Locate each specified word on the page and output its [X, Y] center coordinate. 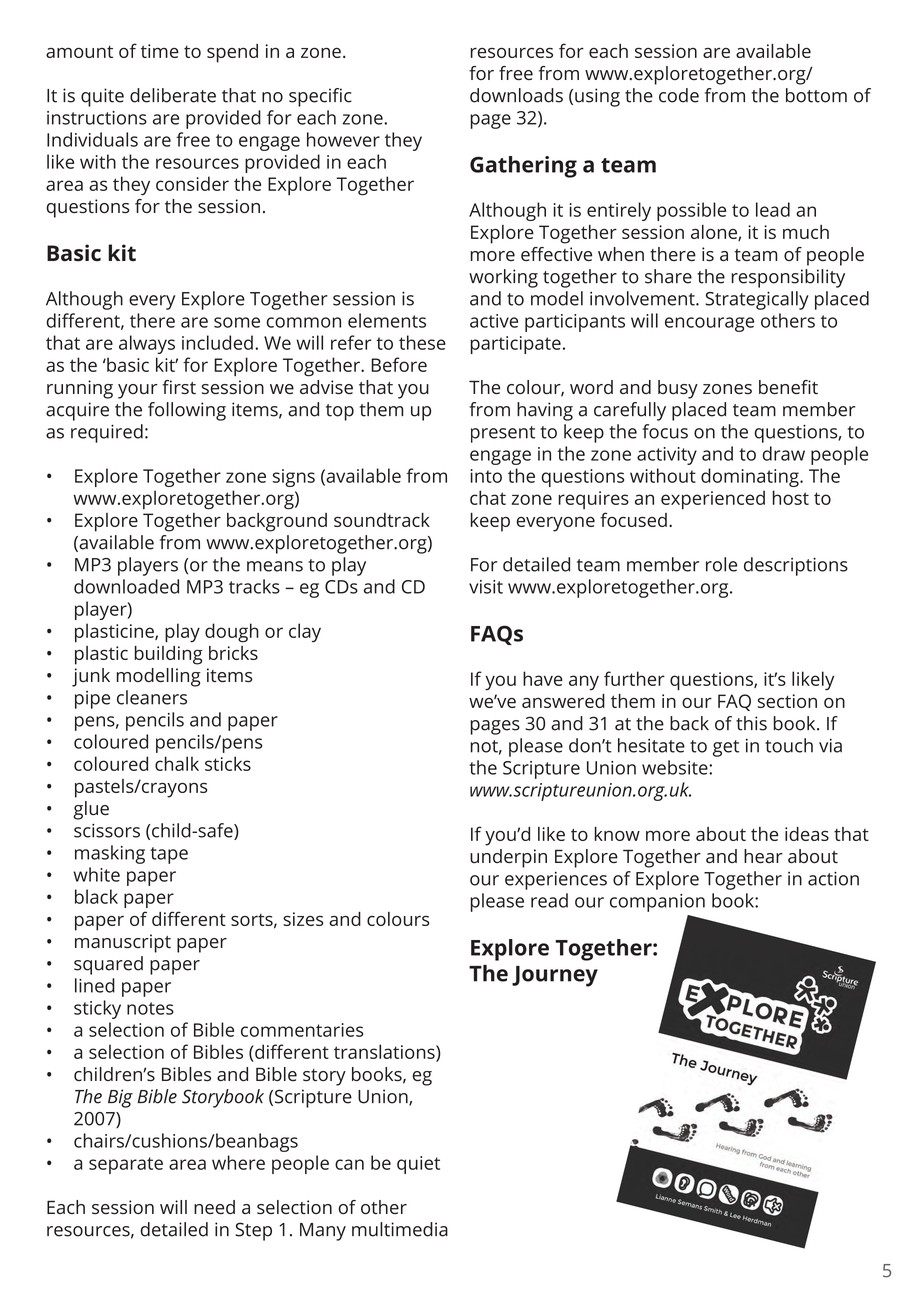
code [679, 95]
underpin [508, 858]
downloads [516, 95]
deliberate [173, 95]
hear [763, 856]
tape [169, 855]
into [486, 476]
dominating [751, 477]
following [187, 411]
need [214, 1207]
